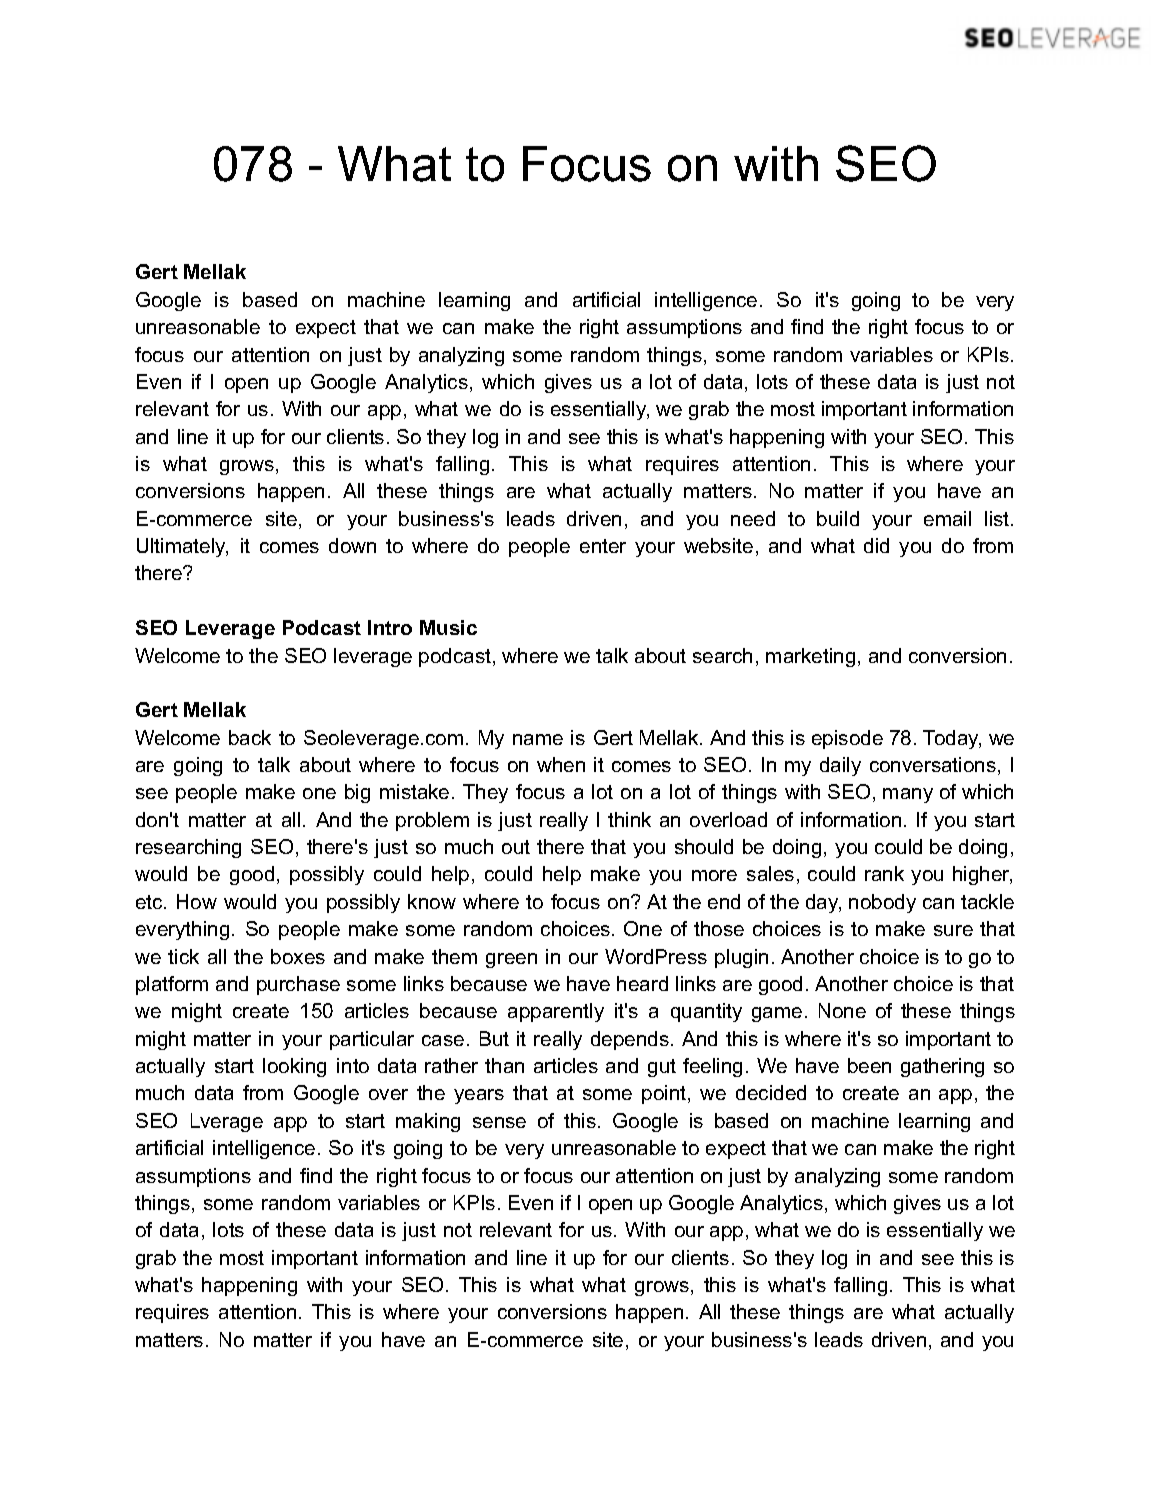  Describe the element at coordinates (294, 1067) in the screenshot. I see `looking` at that location.
